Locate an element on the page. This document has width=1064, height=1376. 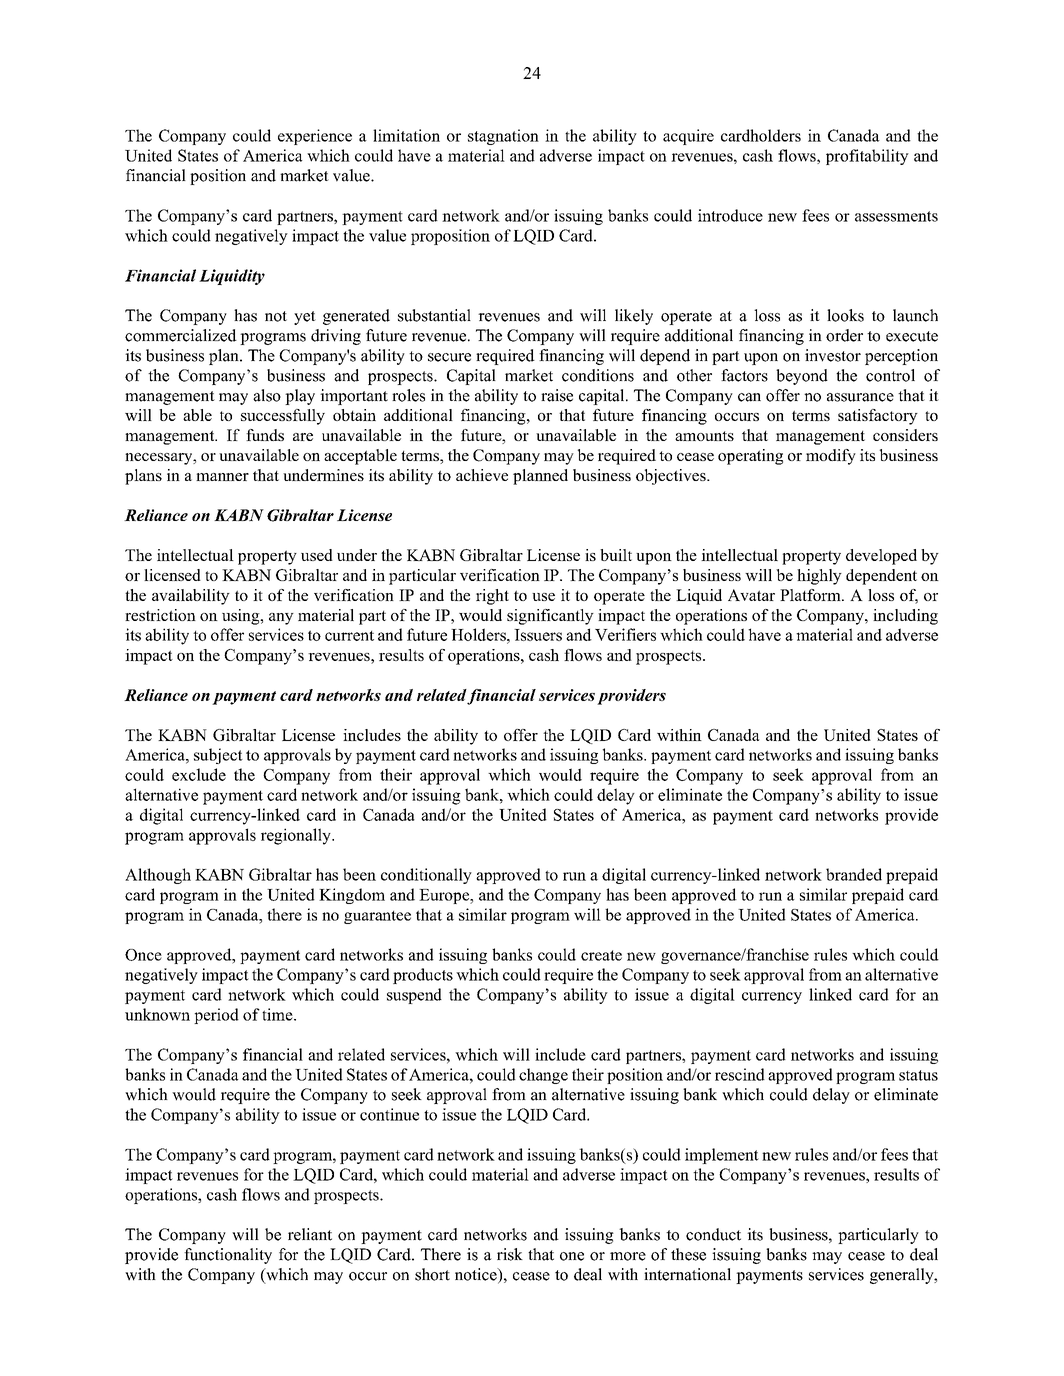
experience is located at coordinates (315, 137).
